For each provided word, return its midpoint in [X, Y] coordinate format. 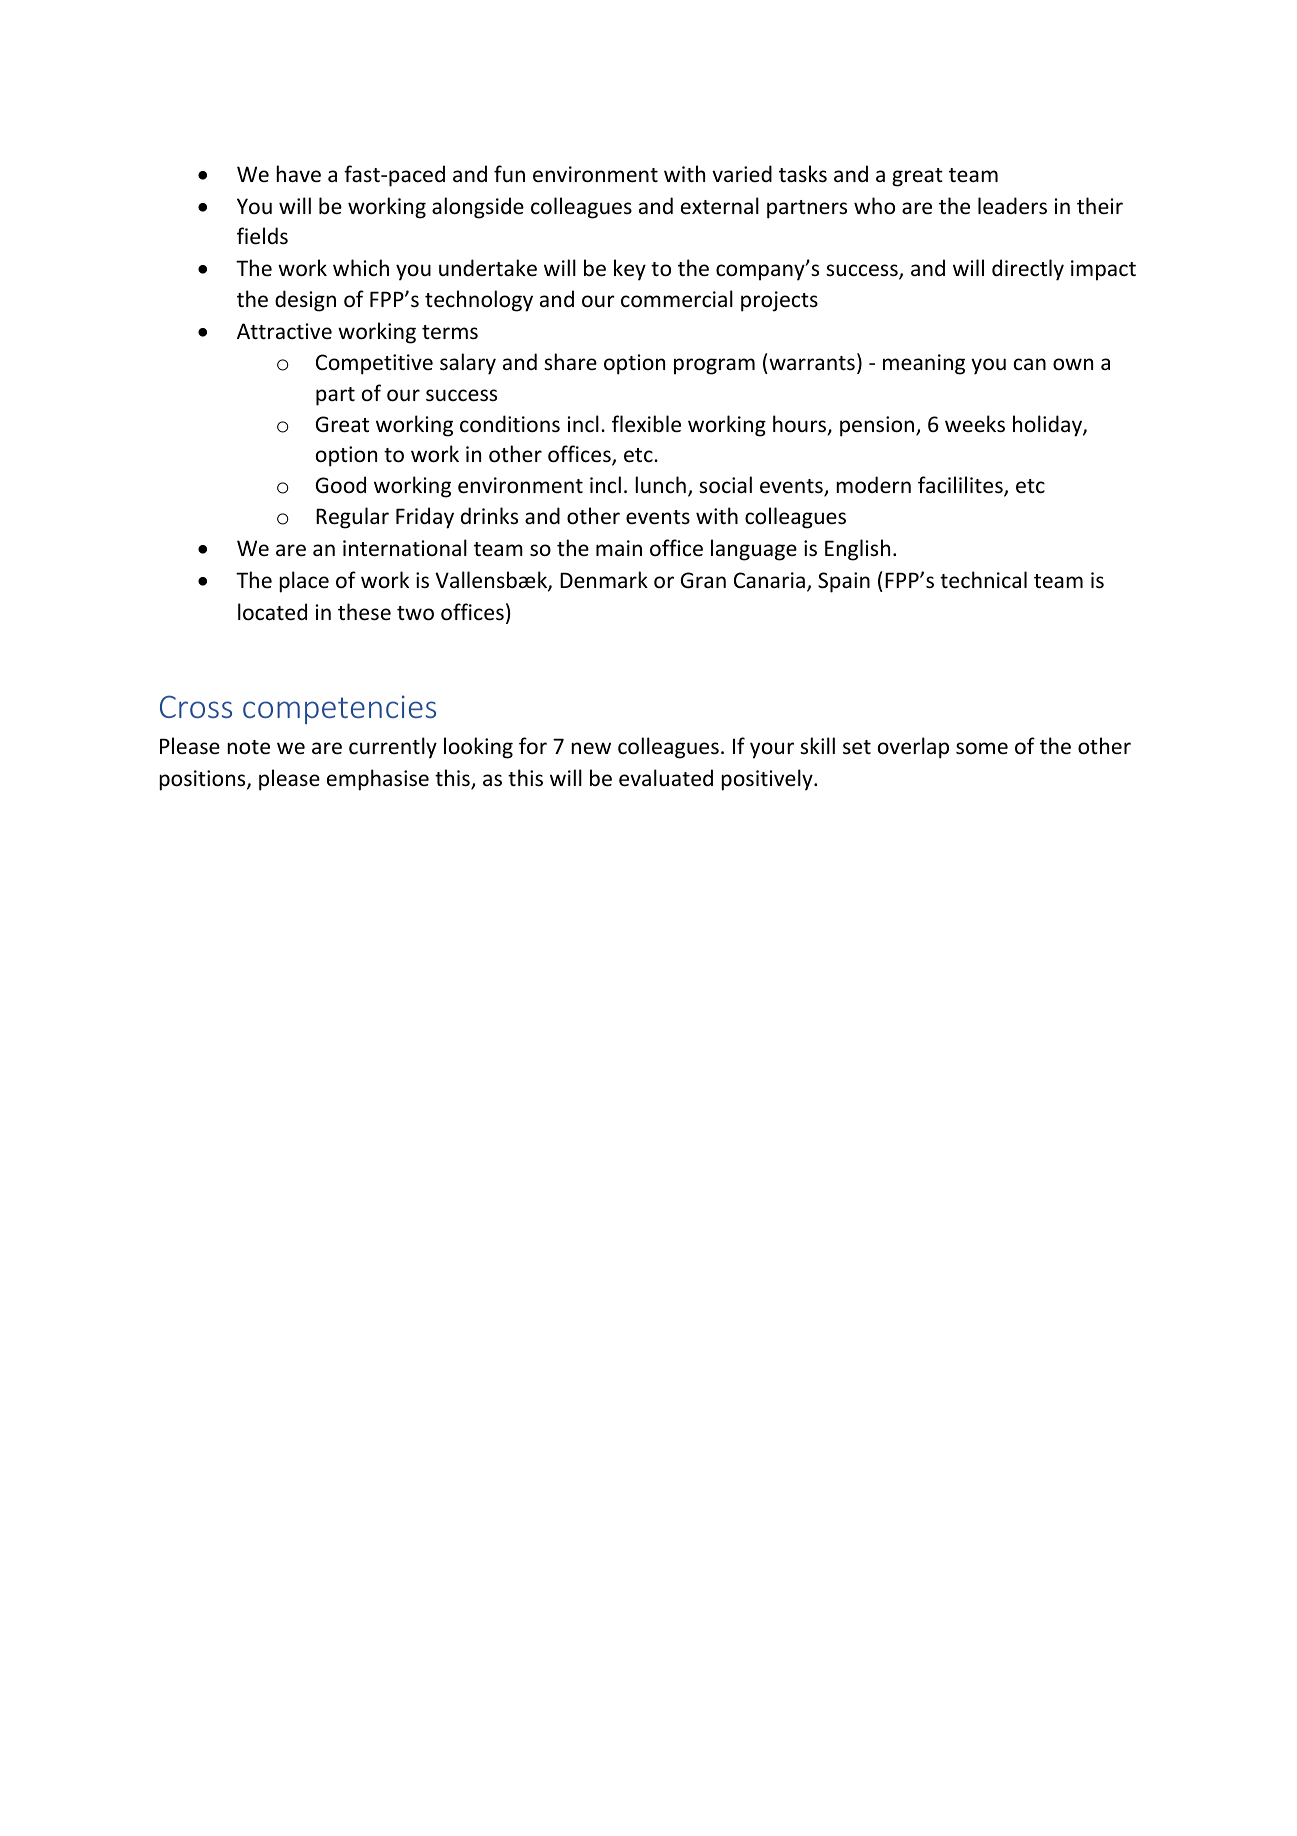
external [720, 206]
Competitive [374, 364]
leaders [1012, 206]
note [248, 747]
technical [983, 580]
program [714, 366]
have [298, 174]
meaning [924, 364]
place [304, 582]
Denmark [604, 579]
